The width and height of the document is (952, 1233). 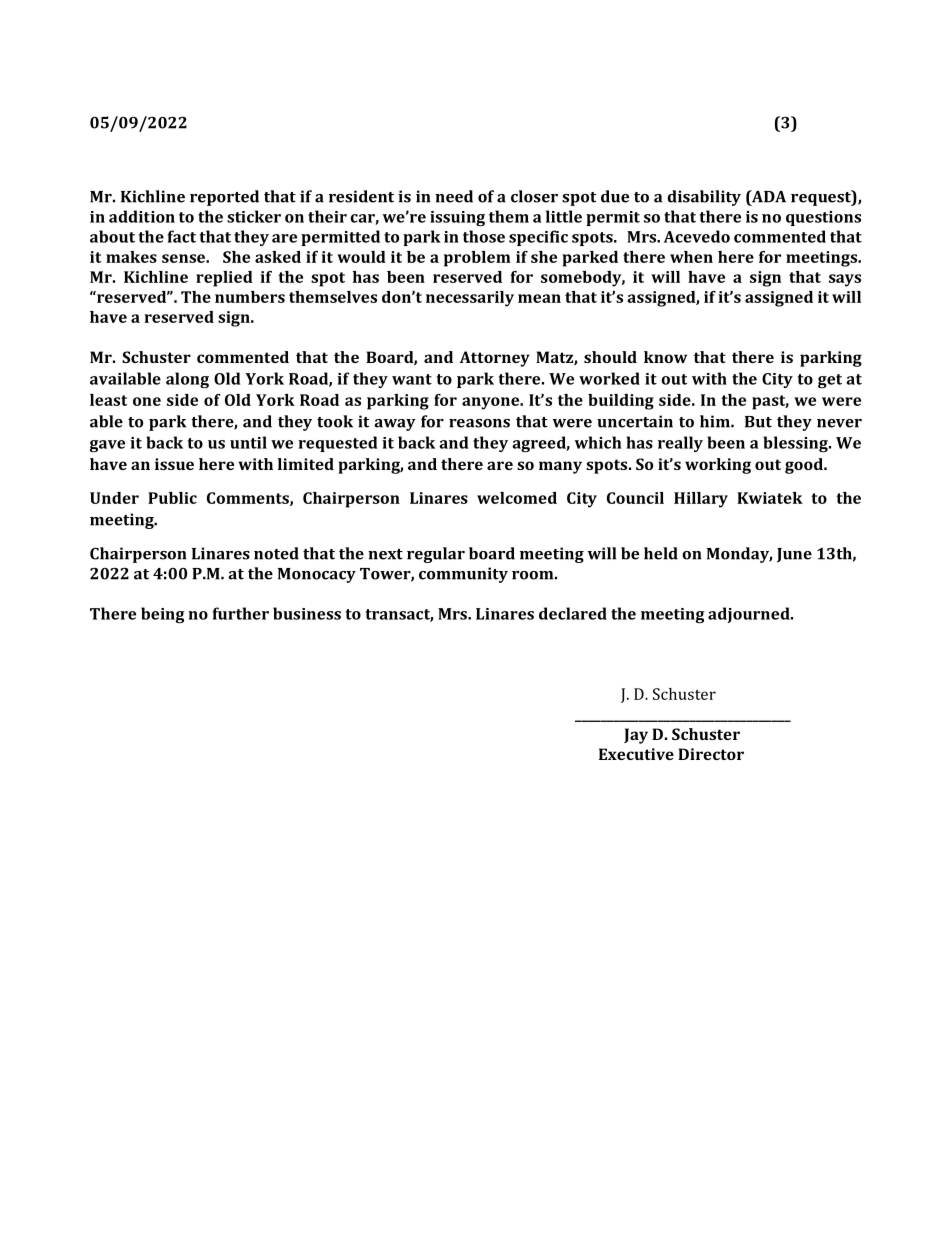 I want to click on Attorney, so click(x=495, y=359).
